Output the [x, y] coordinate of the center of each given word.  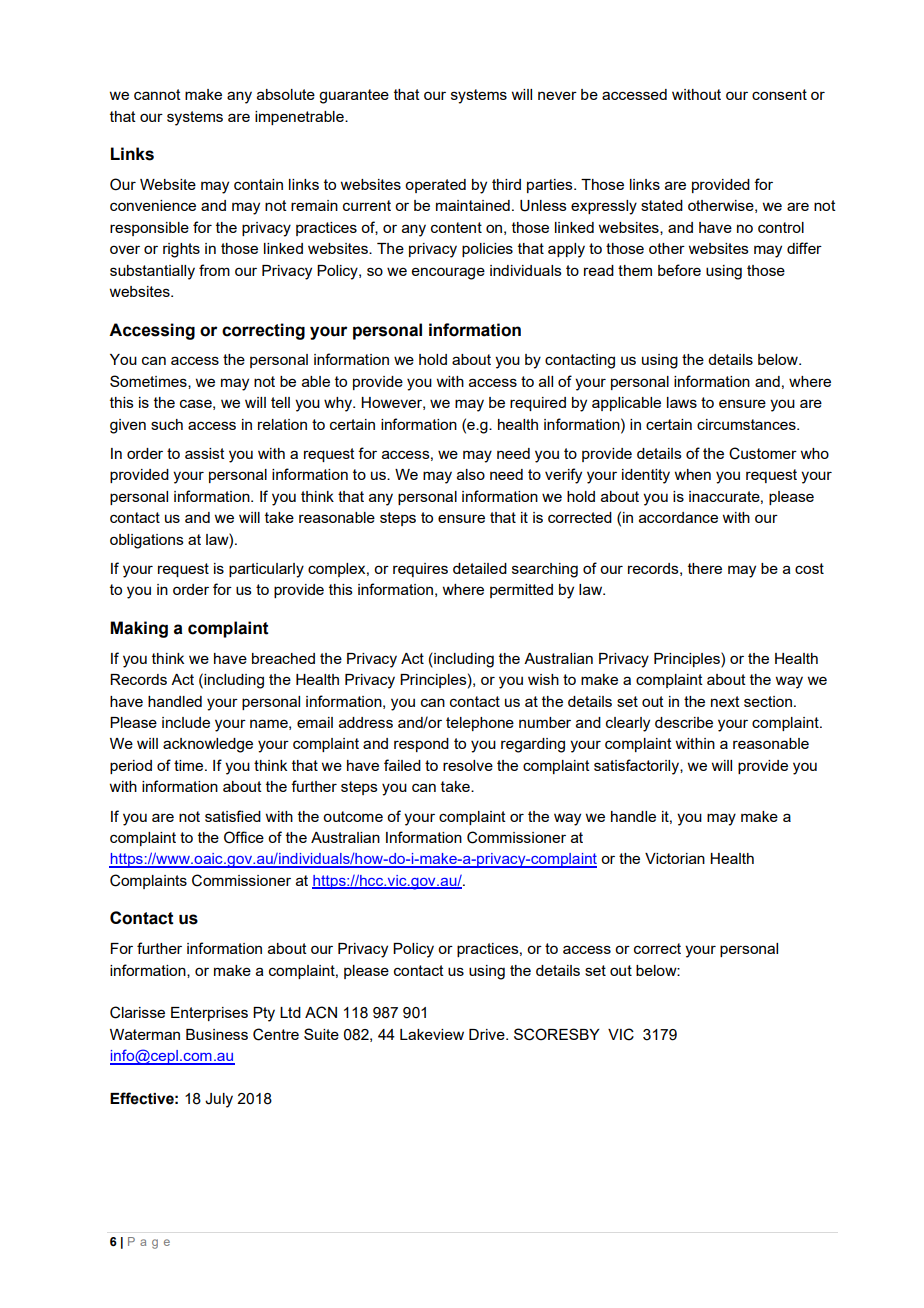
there [705, 568]
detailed [480, 568]
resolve [468, 765]
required [538, 404]
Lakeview [432, 1034]
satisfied [233, 816]
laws [682, 402]
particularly [266, 570]
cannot [157, 94]
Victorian [675, 858]
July [219, 1100]
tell [280, 402]
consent [779, 94]
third [506, 184]
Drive [488, 1034]
